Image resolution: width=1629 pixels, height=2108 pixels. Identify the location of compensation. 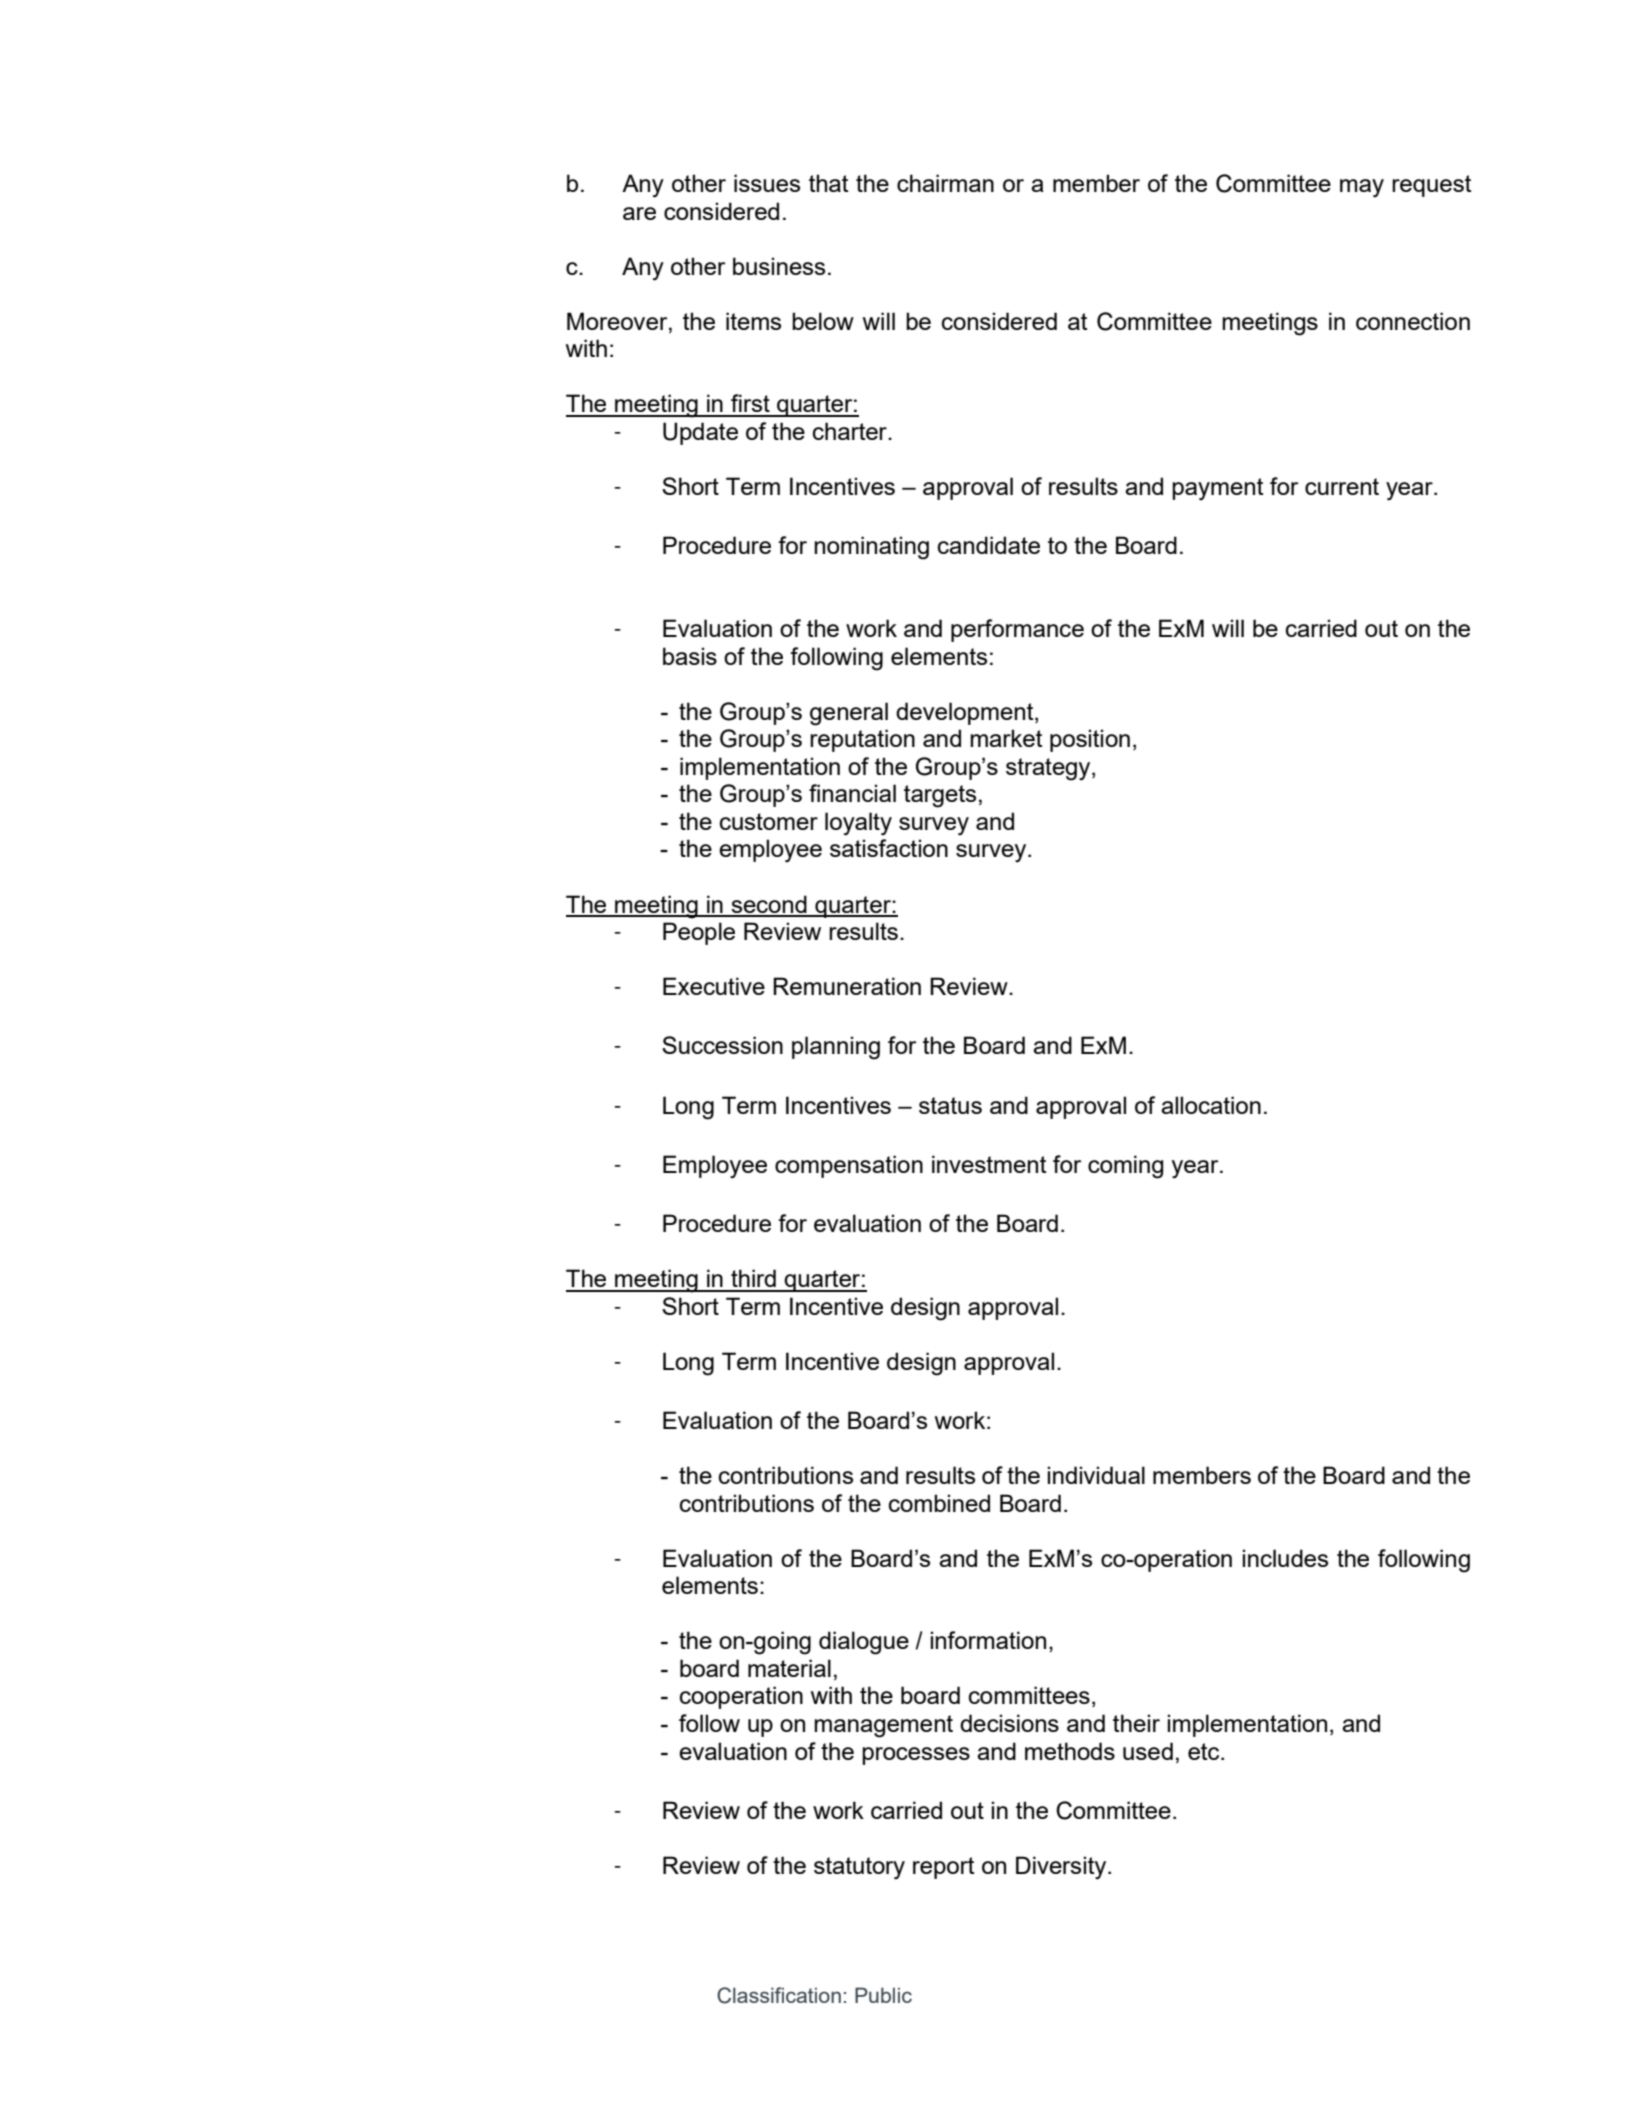
(849, 1166).
